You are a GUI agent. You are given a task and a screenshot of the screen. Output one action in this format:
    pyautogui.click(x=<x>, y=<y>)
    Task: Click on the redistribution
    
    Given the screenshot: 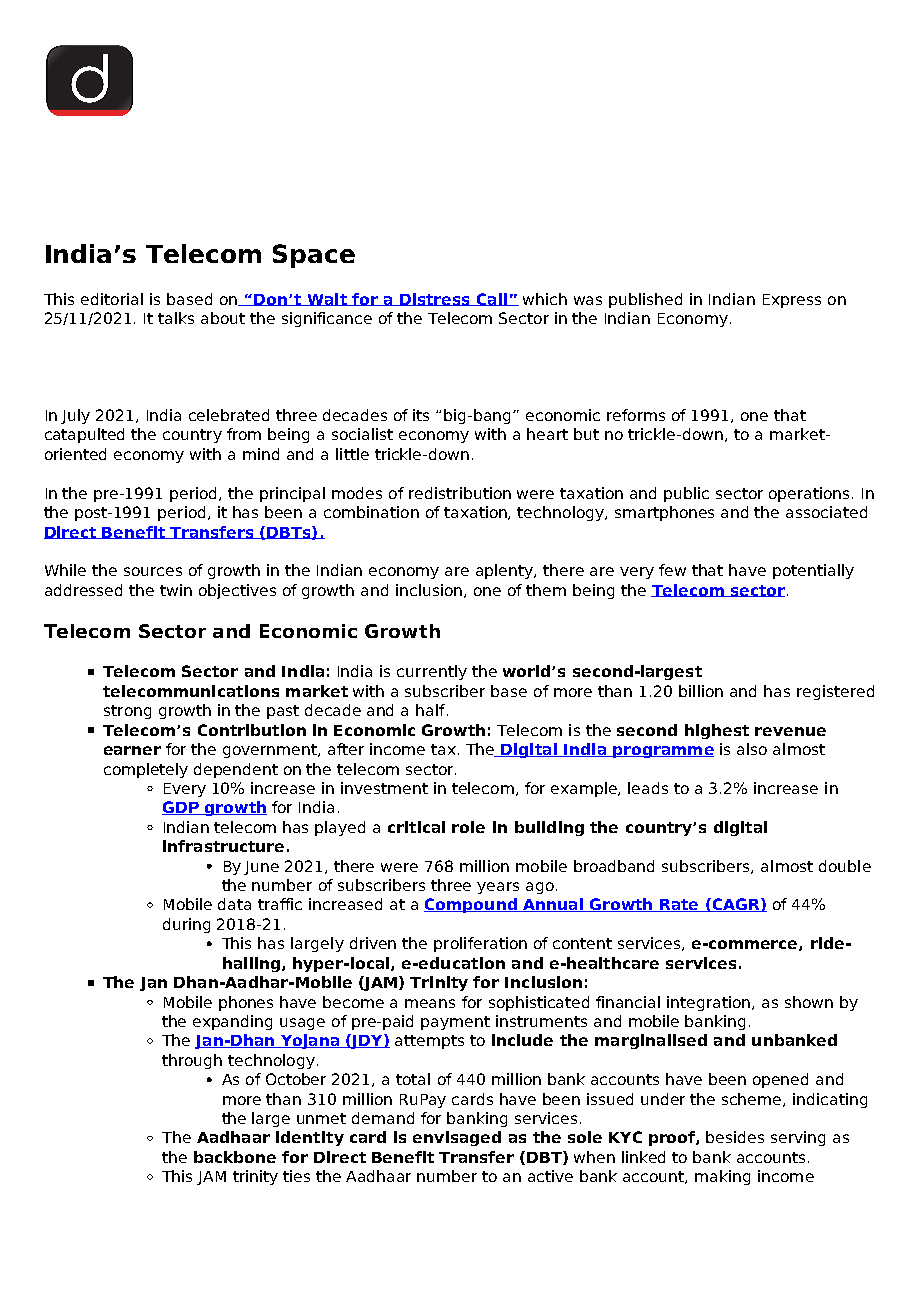 What is the action you would take?
    pyautogui.click(x=460, y=493)
